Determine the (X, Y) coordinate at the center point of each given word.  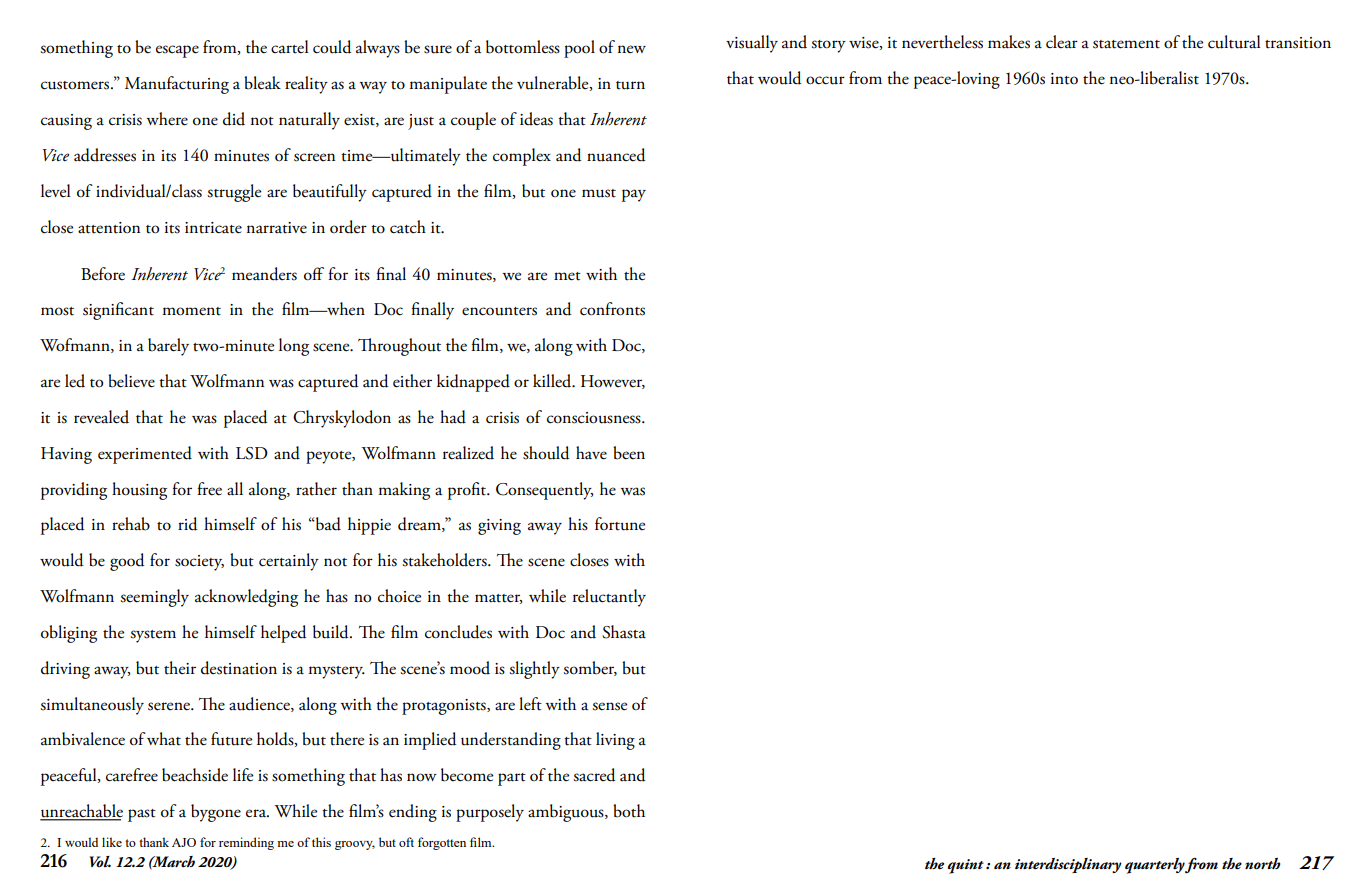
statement (1126, 44)
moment (191, 311)
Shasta (624, 632)
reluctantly (609, 598)
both (629, 811)
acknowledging (246, 598)
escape (177, 51)
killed (553, 381)
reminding (246, 843)
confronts (612, 309)
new (632, 49)
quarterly (1155, 866)
